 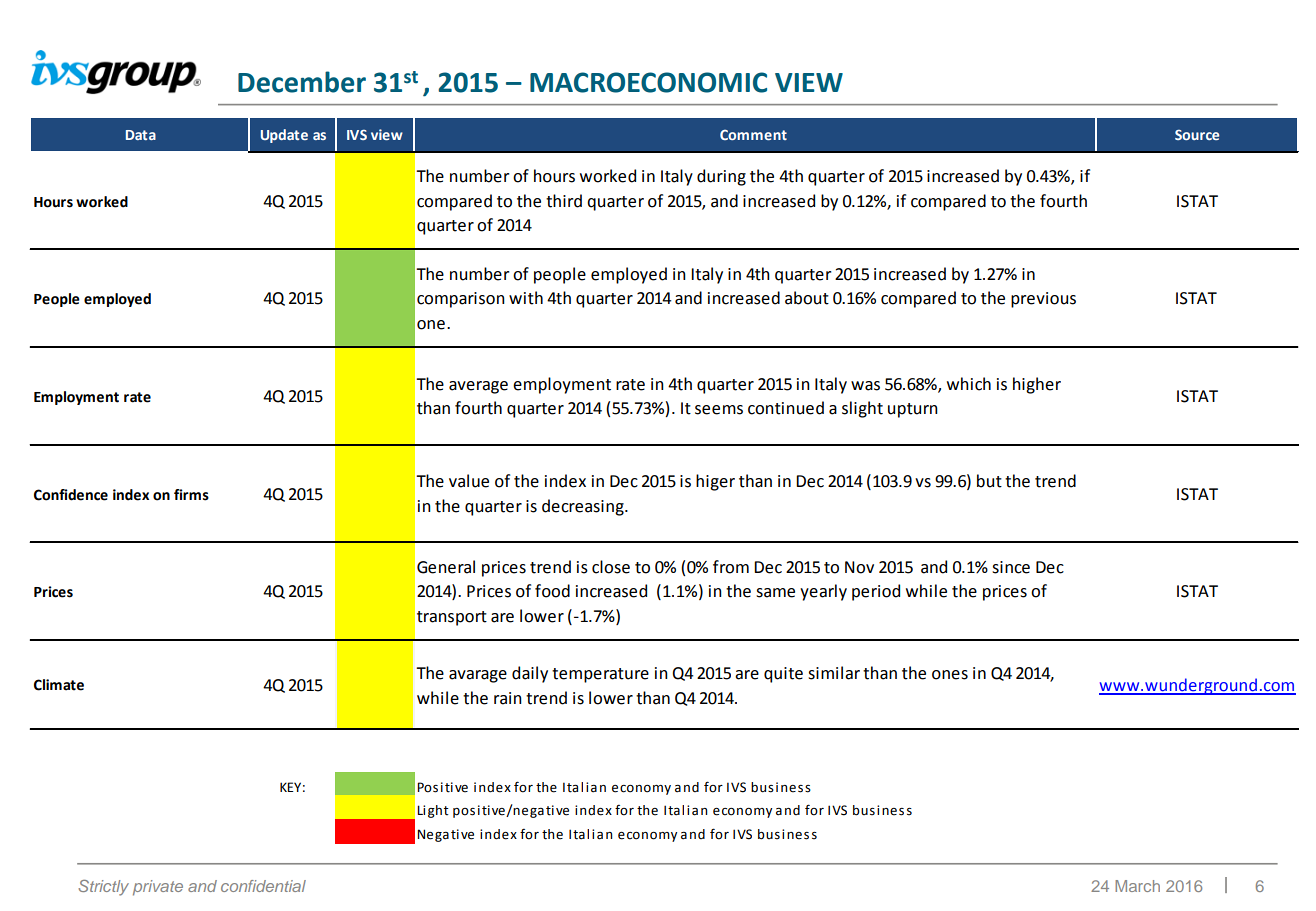 I want to click on decreasing, so click(x=584, y=507).
